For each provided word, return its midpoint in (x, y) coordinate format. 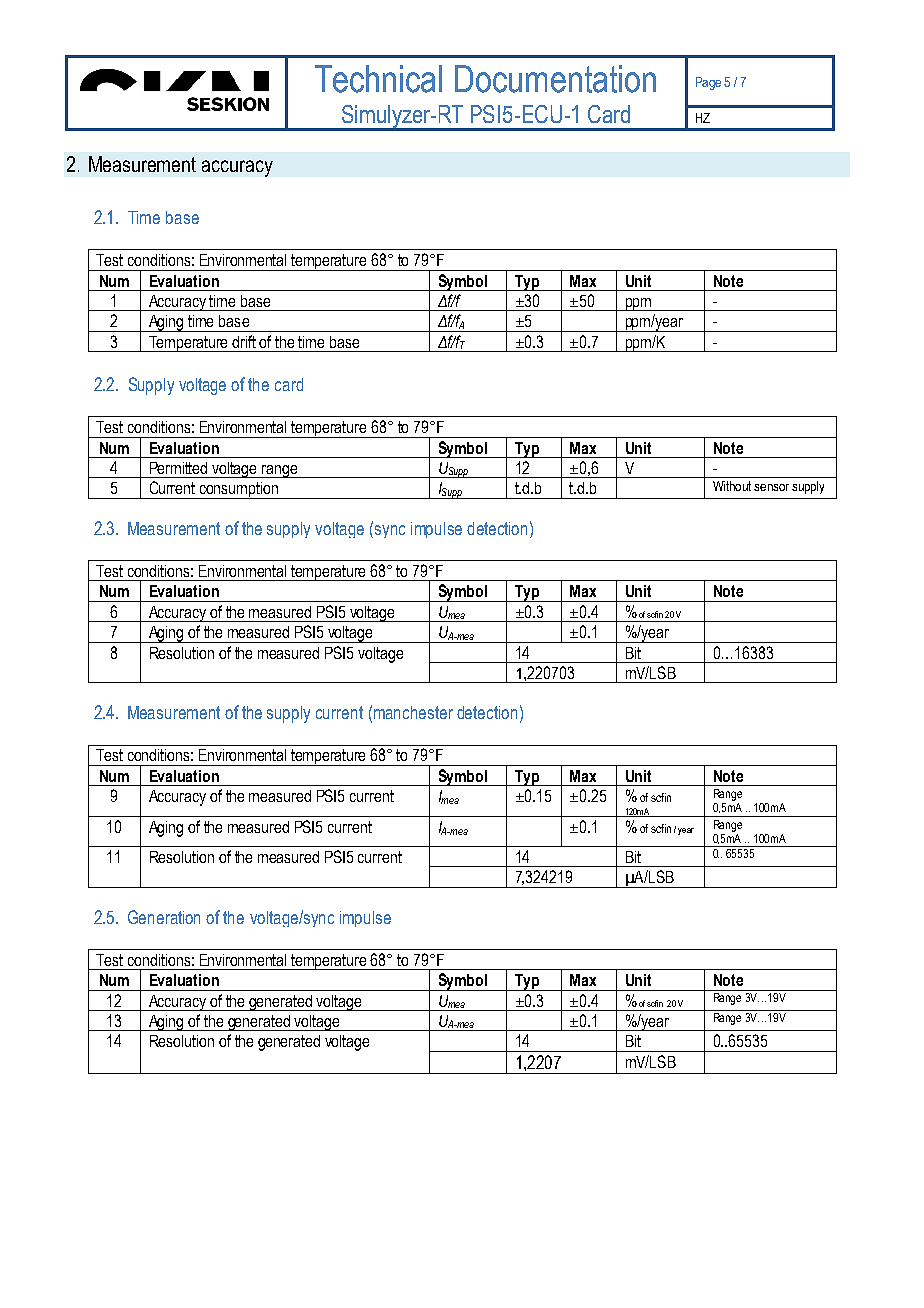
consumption (239, 490)
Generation (164, 917)
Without (732, 486)
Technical (378, 79)
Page (708, 83)
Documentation (555, 79)
